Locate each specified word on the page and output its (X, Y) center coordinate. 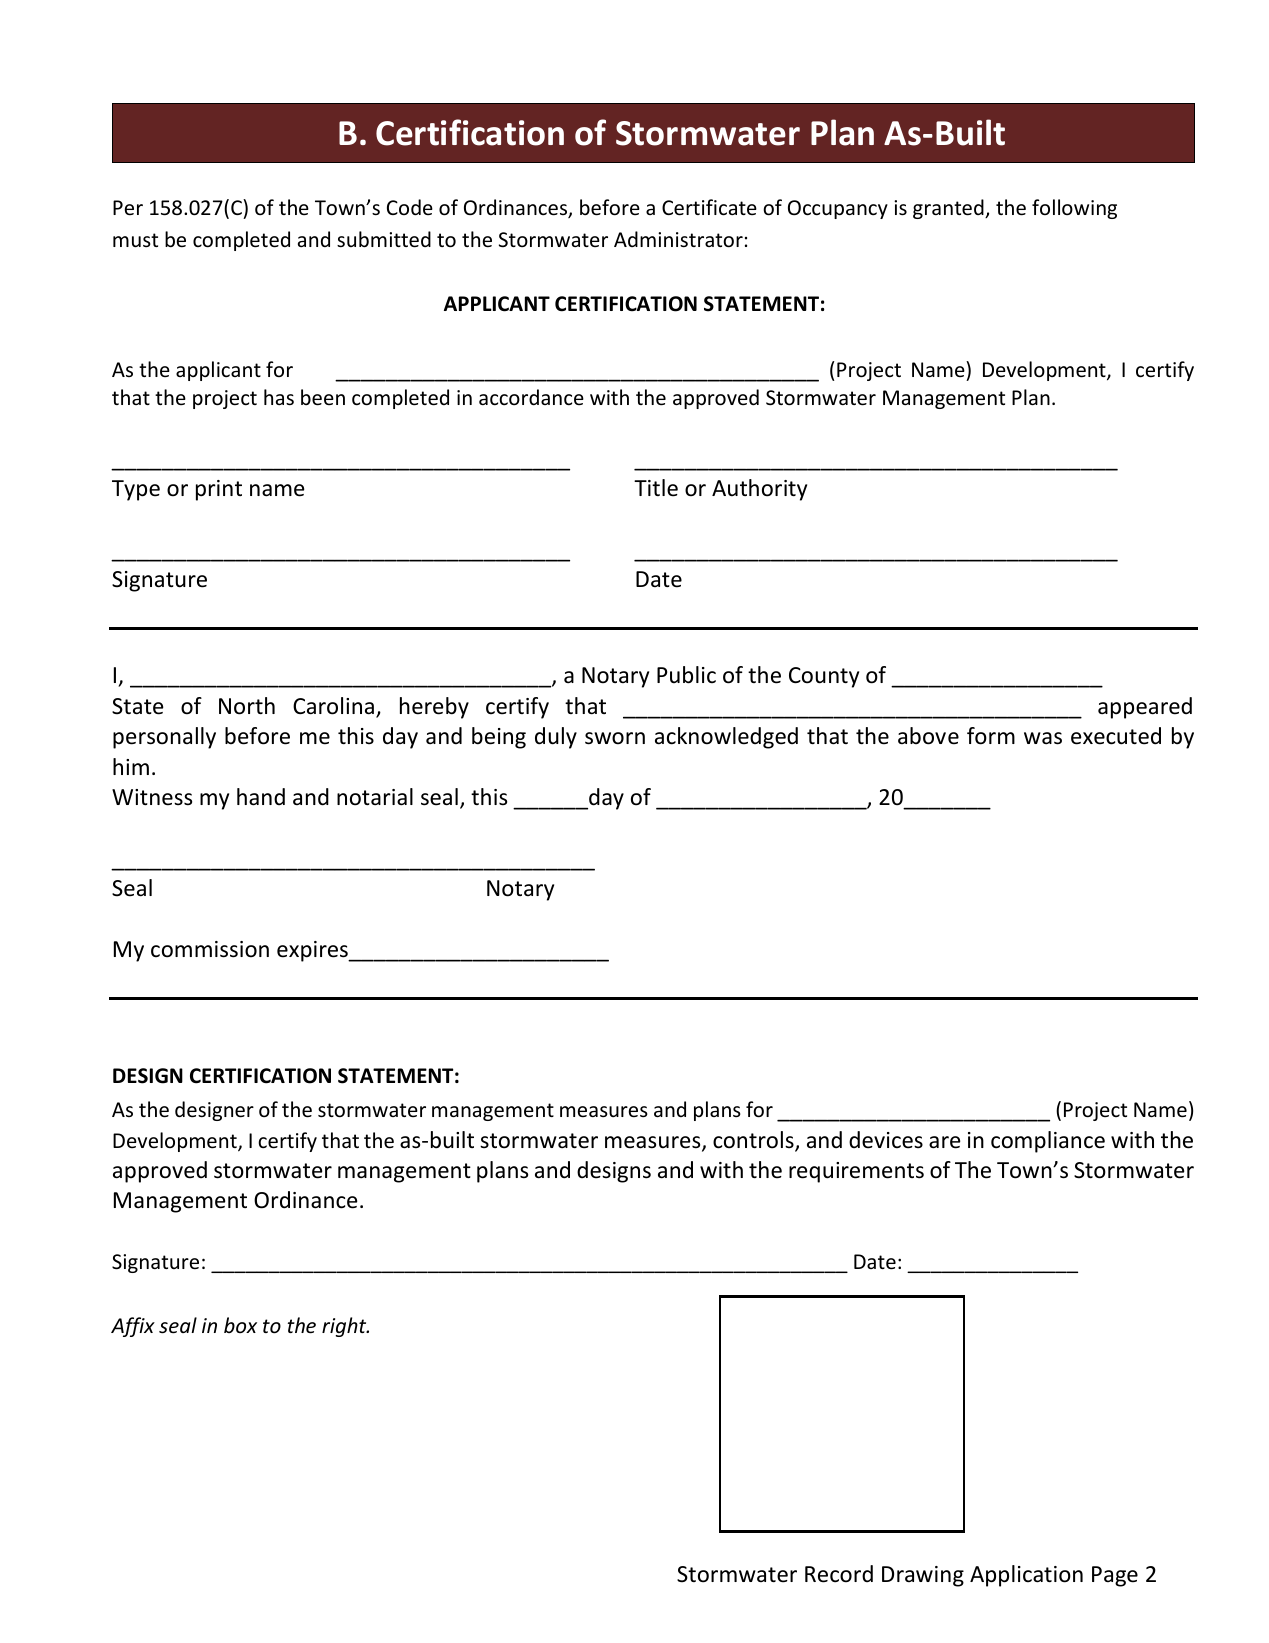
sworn (615, 738)
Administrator (678, 239)
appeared (1145, 708)
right (345, 1327)
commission (210, 949)
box (240, 1325)
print (219, 490)
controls (754, 1141)
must (135, 240)
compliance (1048, 1142)
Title (656, 488)
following (1074, 209)
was (1043, 738)
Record (839, 1574)
